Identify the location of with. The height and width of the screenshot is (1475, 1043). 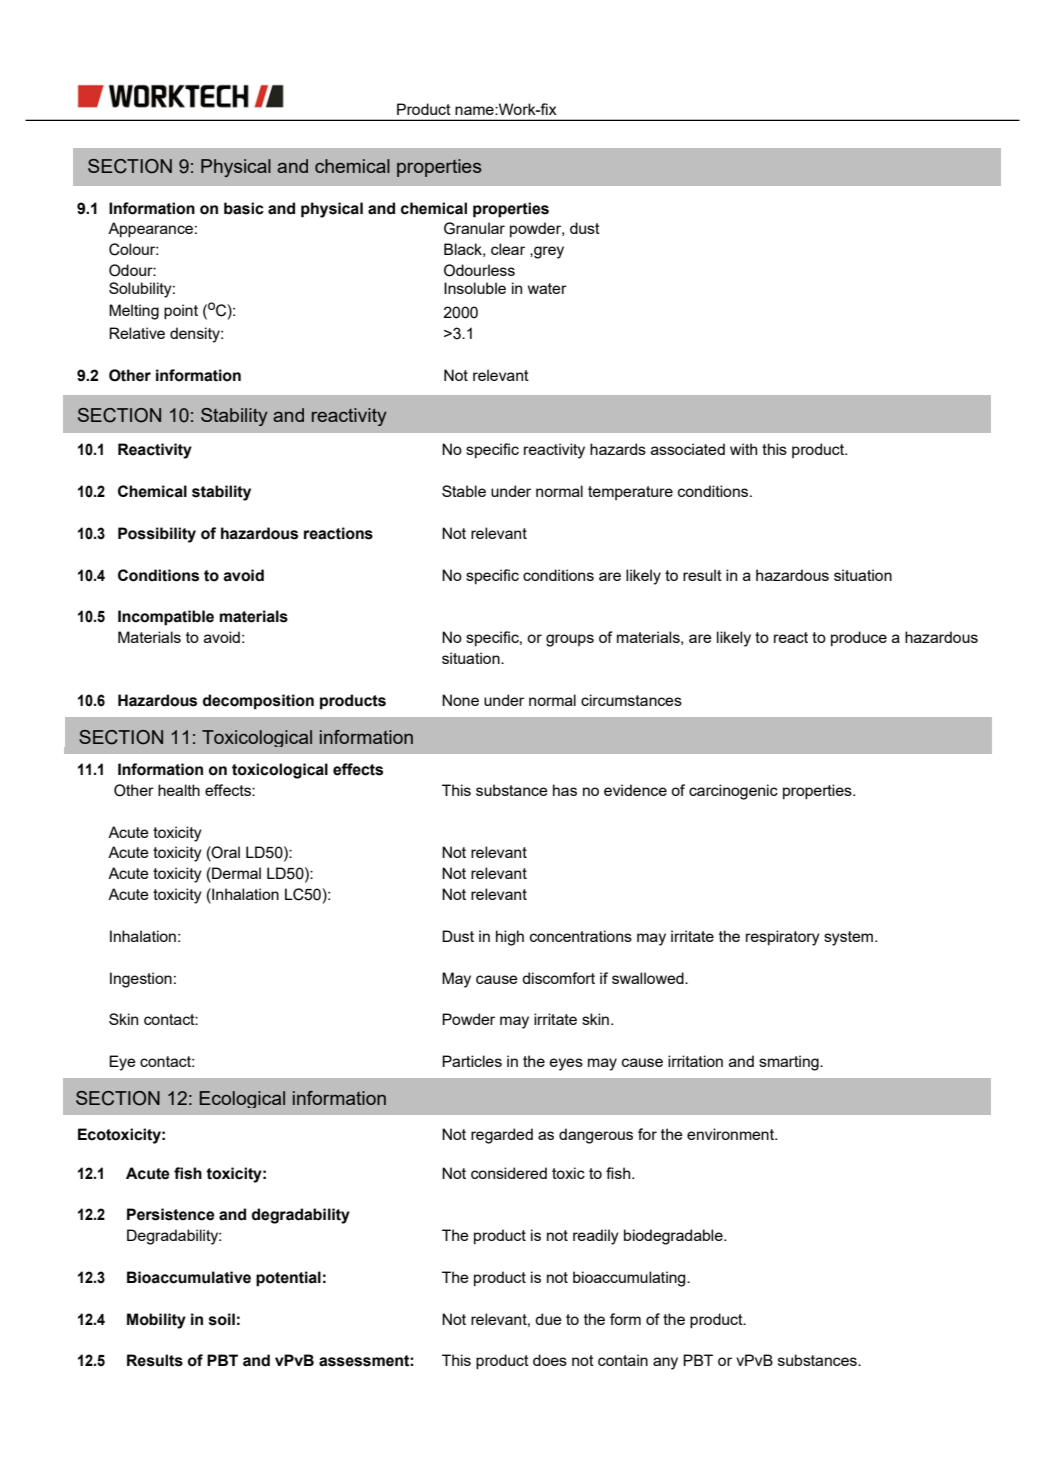
(743, 449).
